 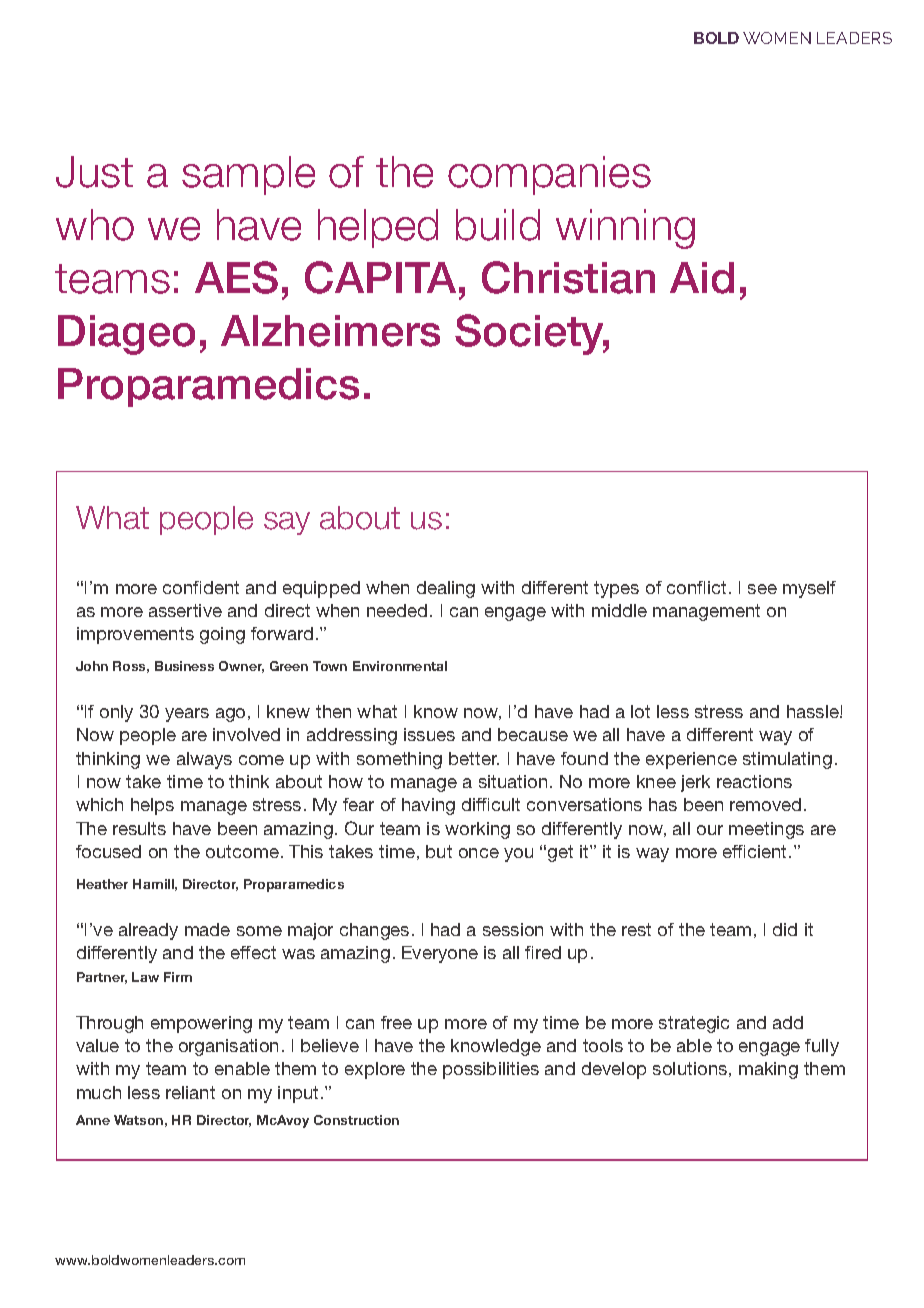 What do you see at coordinates (287, 523) in the document?
I see `say` at bounding box center [287, 523].
